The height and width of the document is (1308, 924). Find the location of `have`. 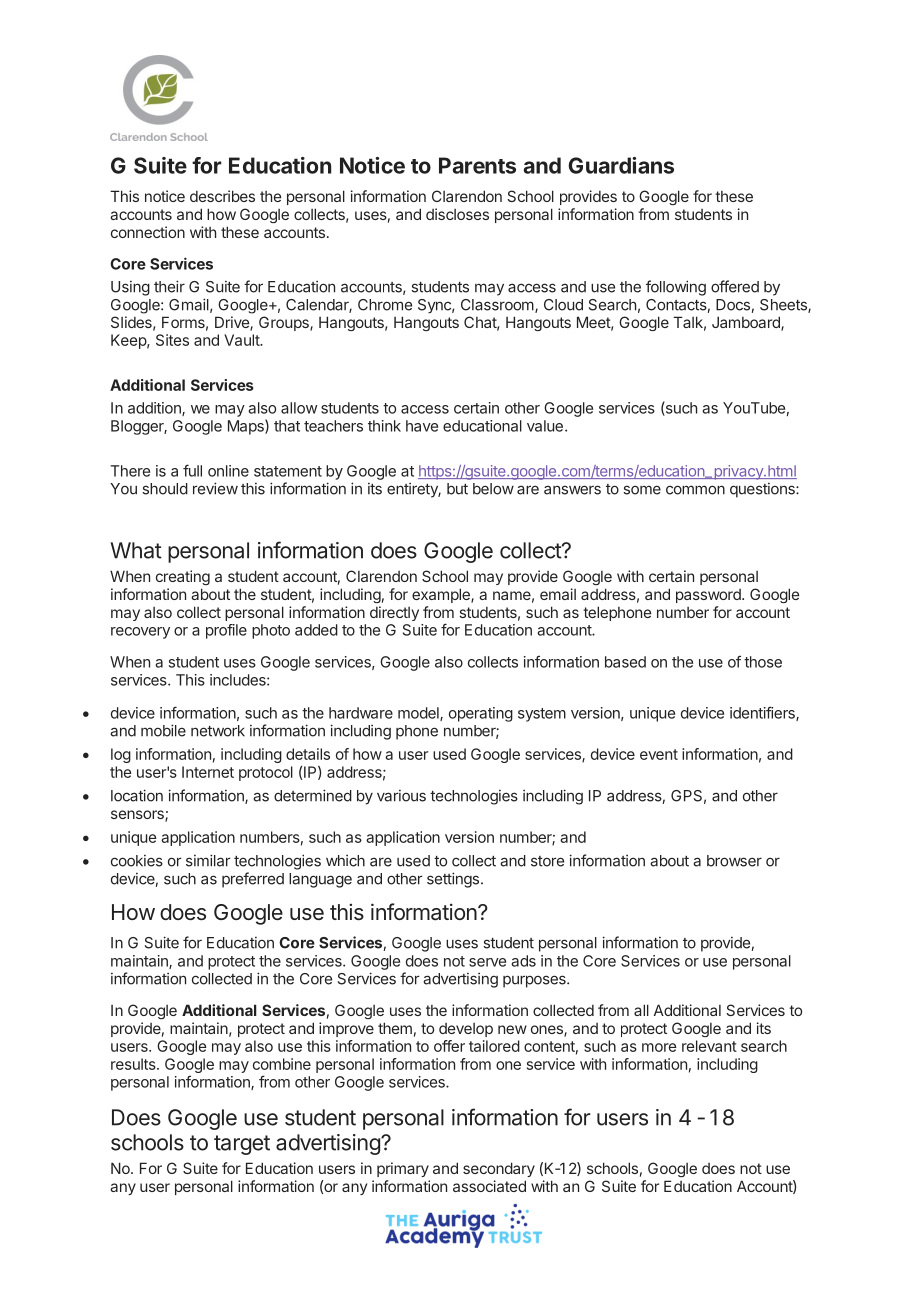

have is located at coordinates (422, 426).
